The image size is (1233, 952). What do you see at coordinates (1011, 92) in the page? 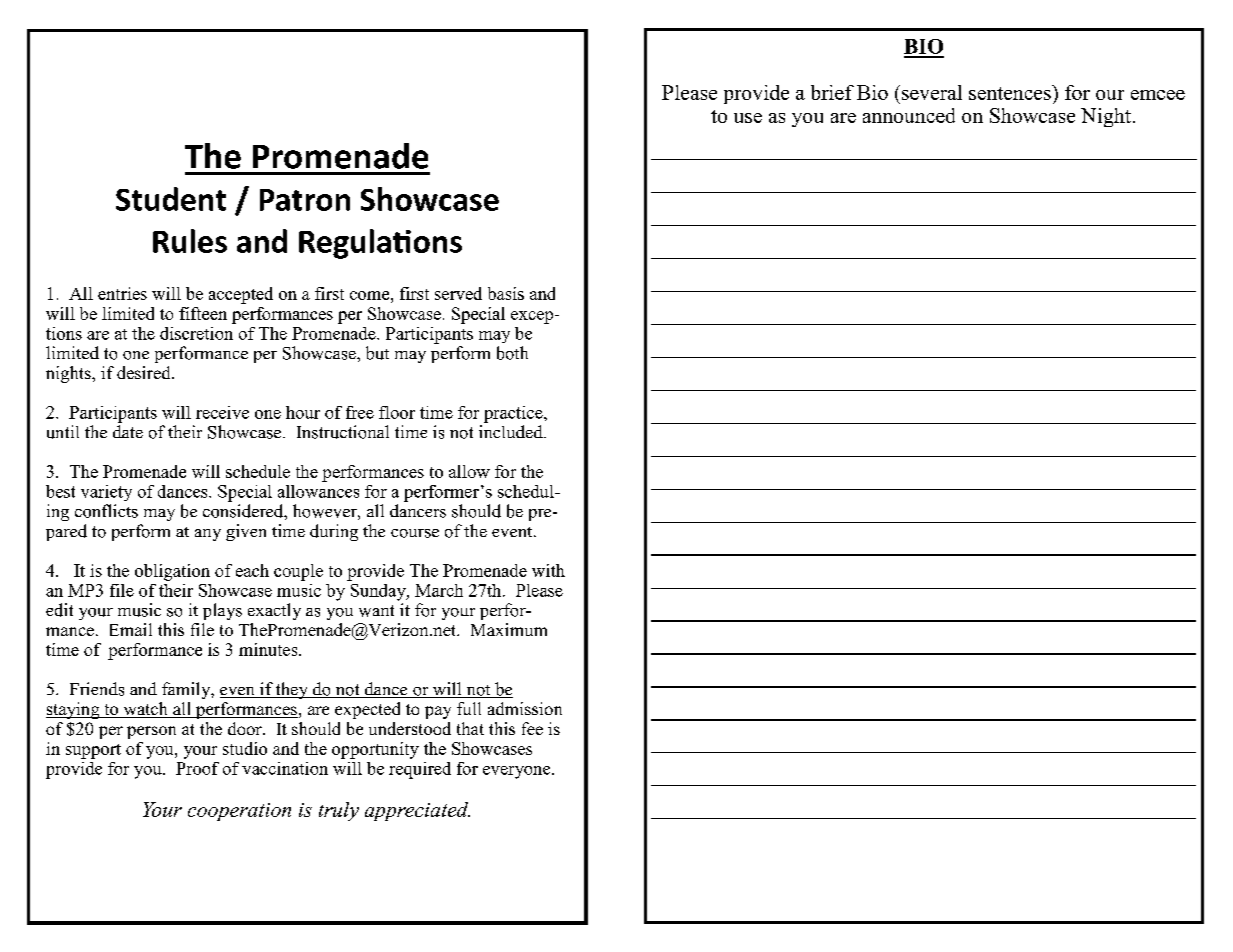
I see `sentences` at bounding box center [1011, 92].
